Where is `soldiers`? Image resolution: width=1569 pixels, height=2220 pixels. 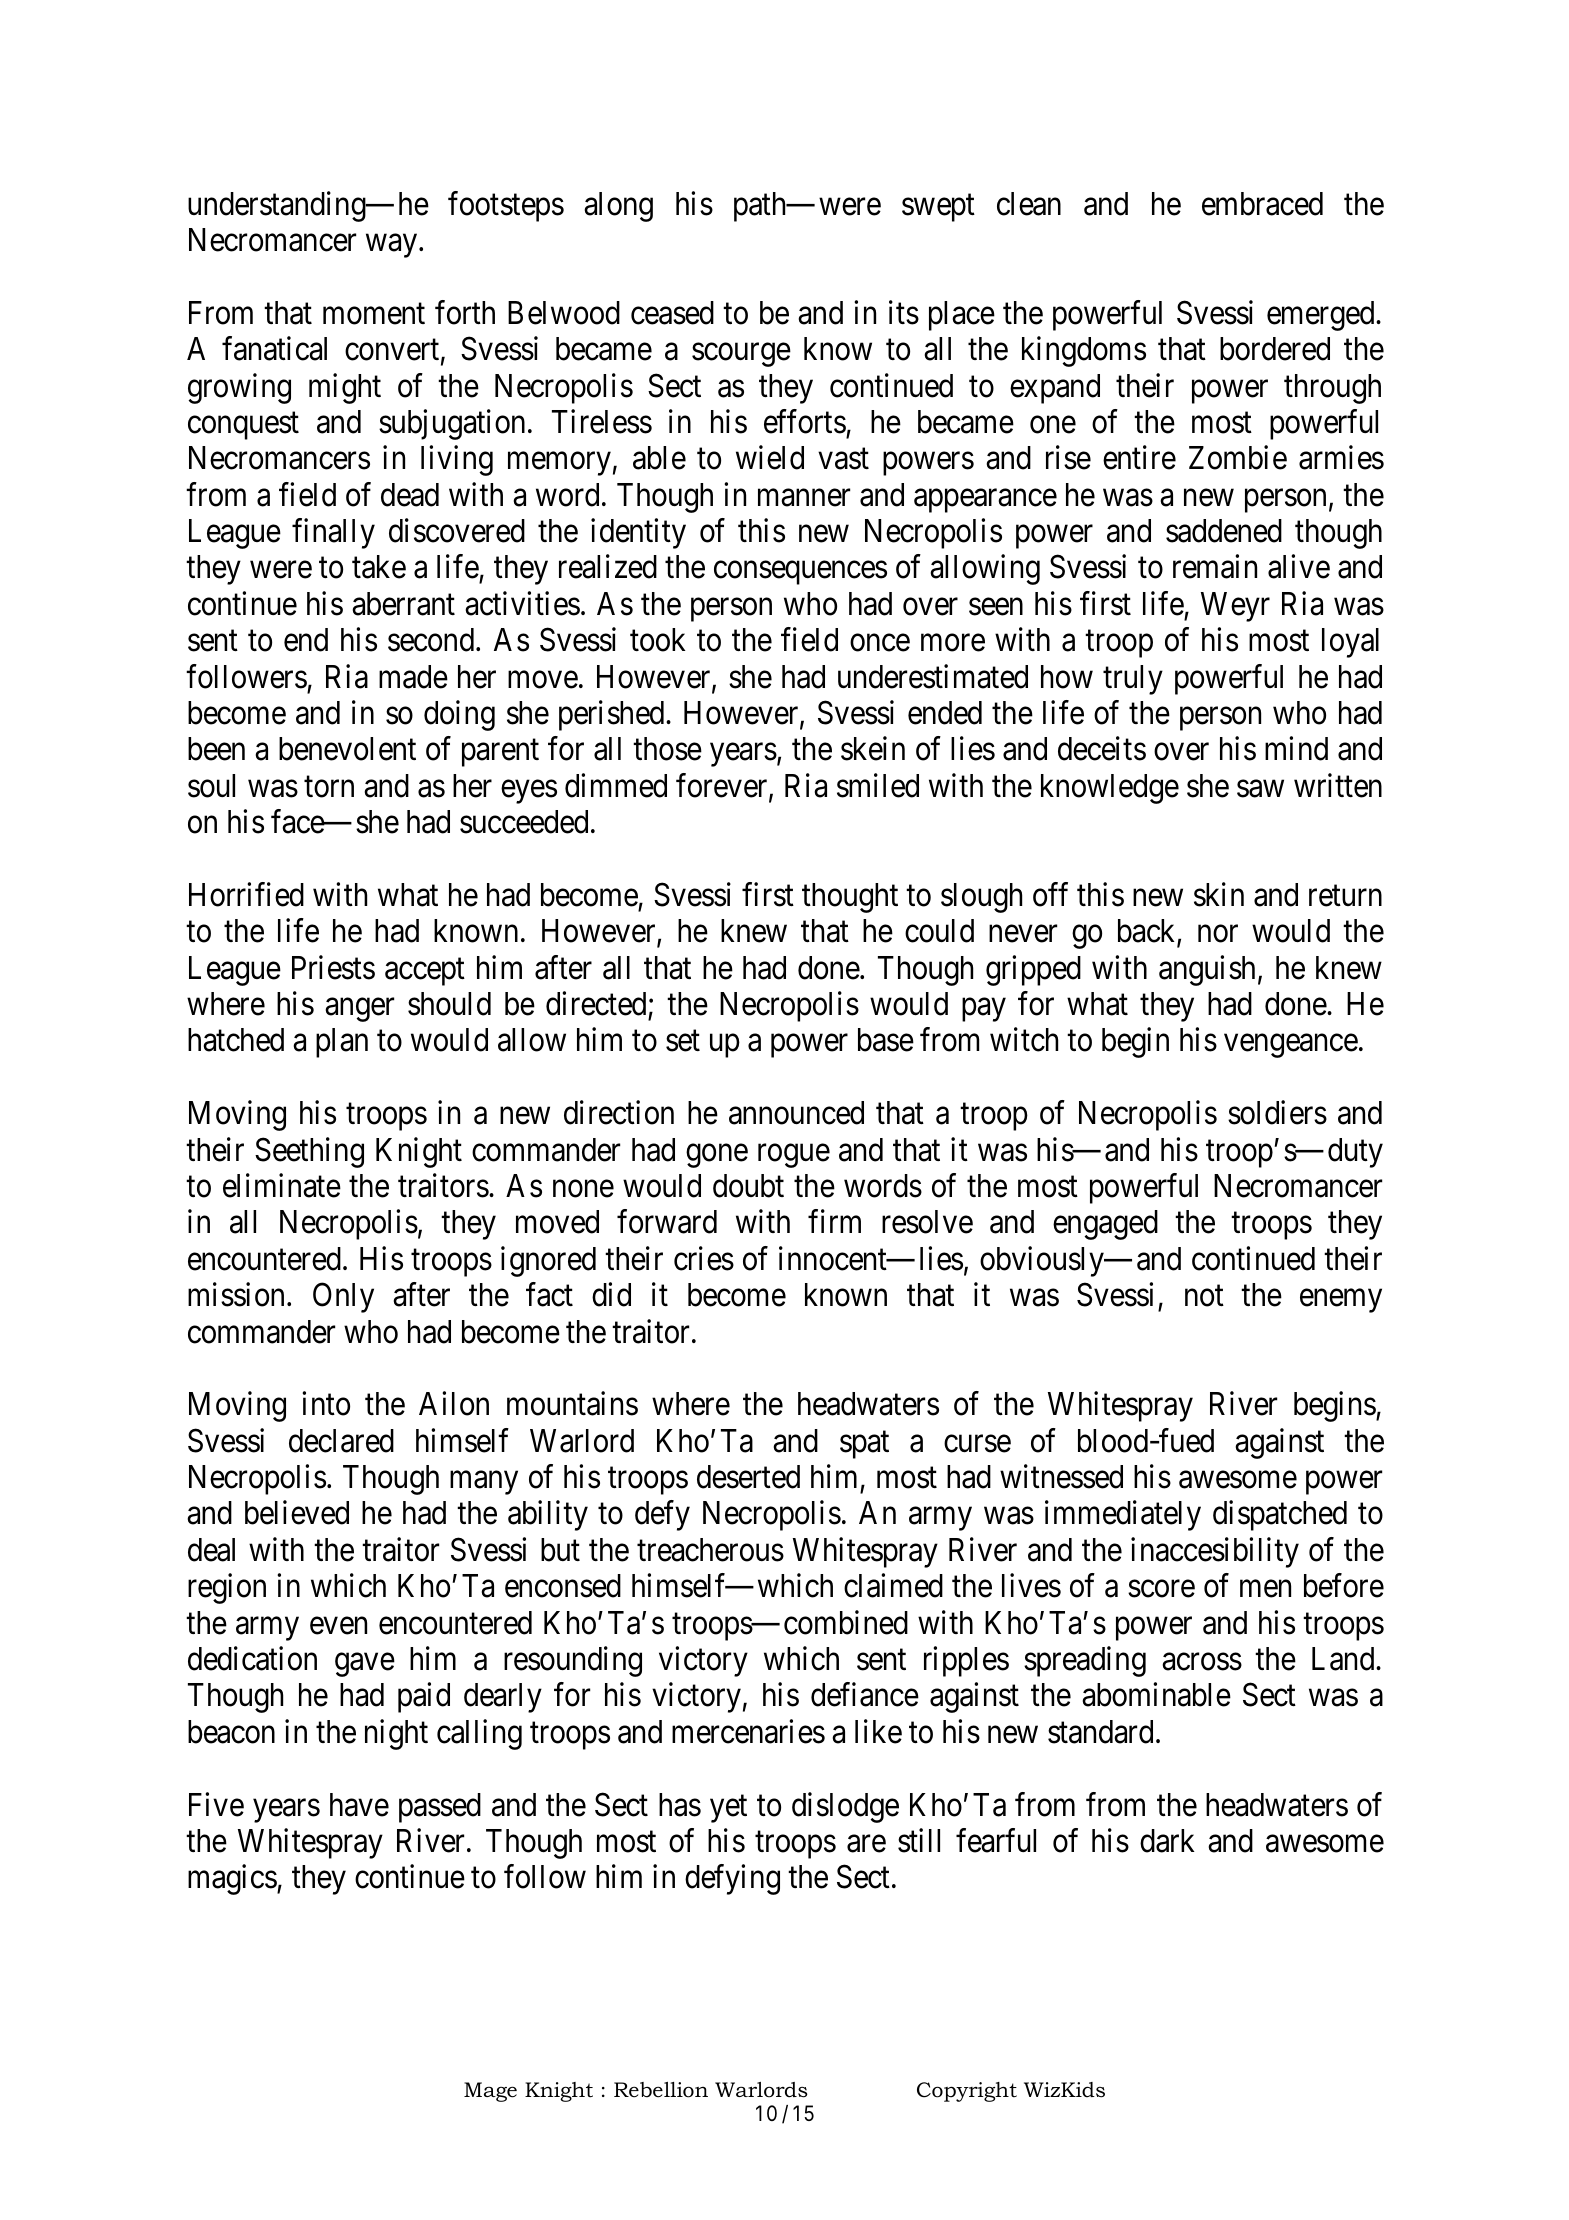 soldiers is located at coordinates (1277, 1113).
